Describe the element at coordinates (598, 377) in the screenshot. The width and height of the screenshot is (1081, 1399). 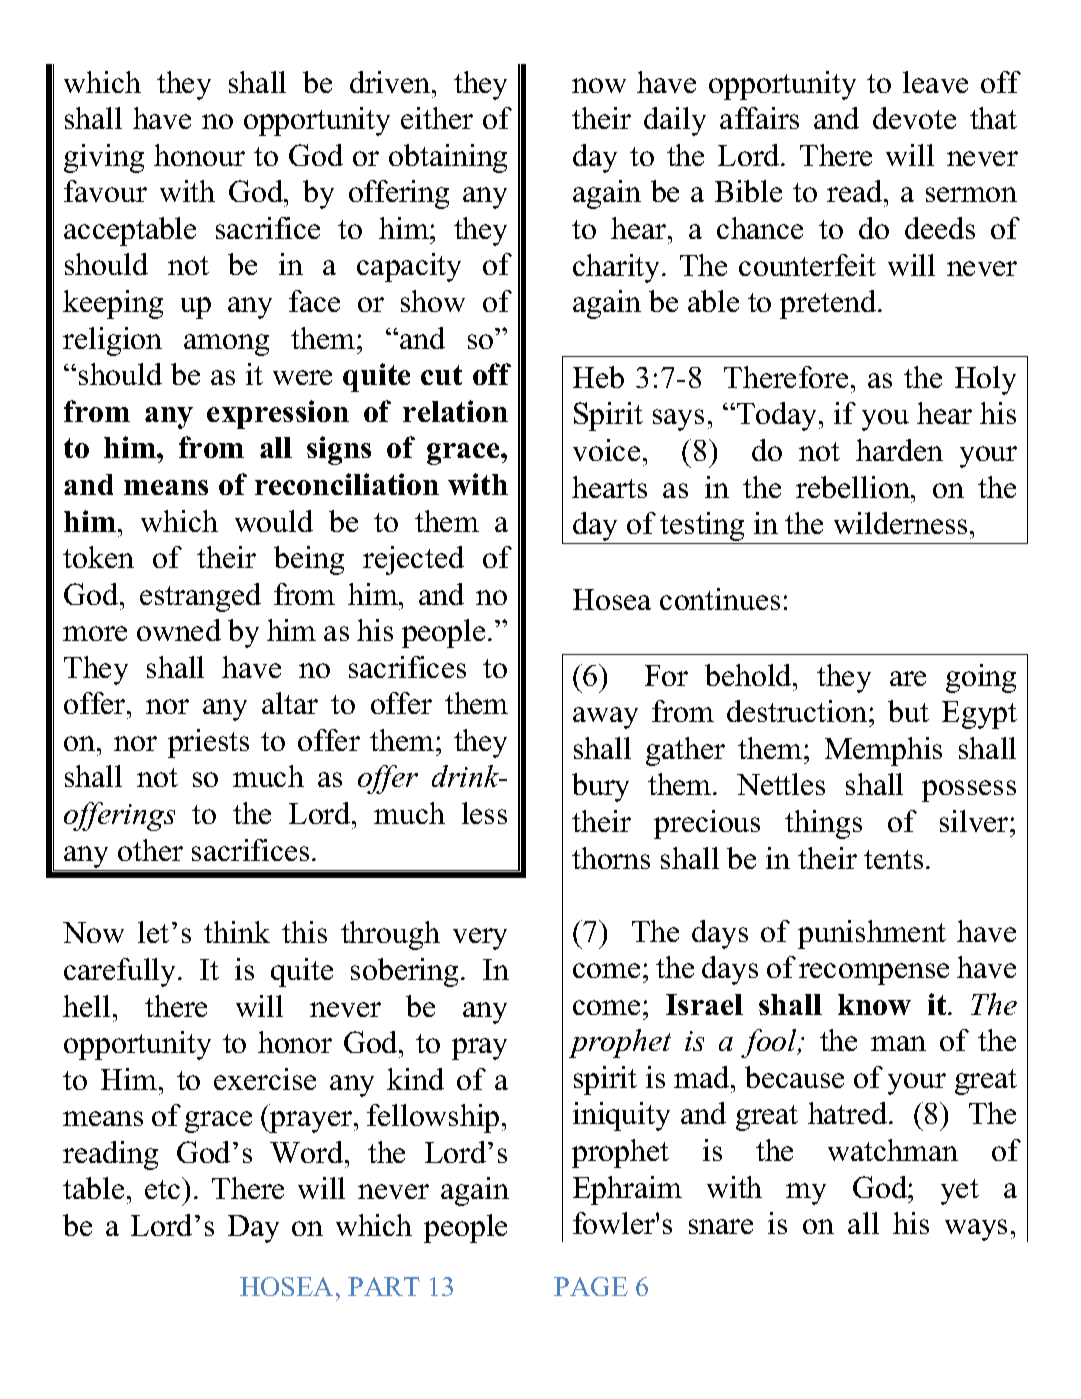
I see `Heb` at that location.
